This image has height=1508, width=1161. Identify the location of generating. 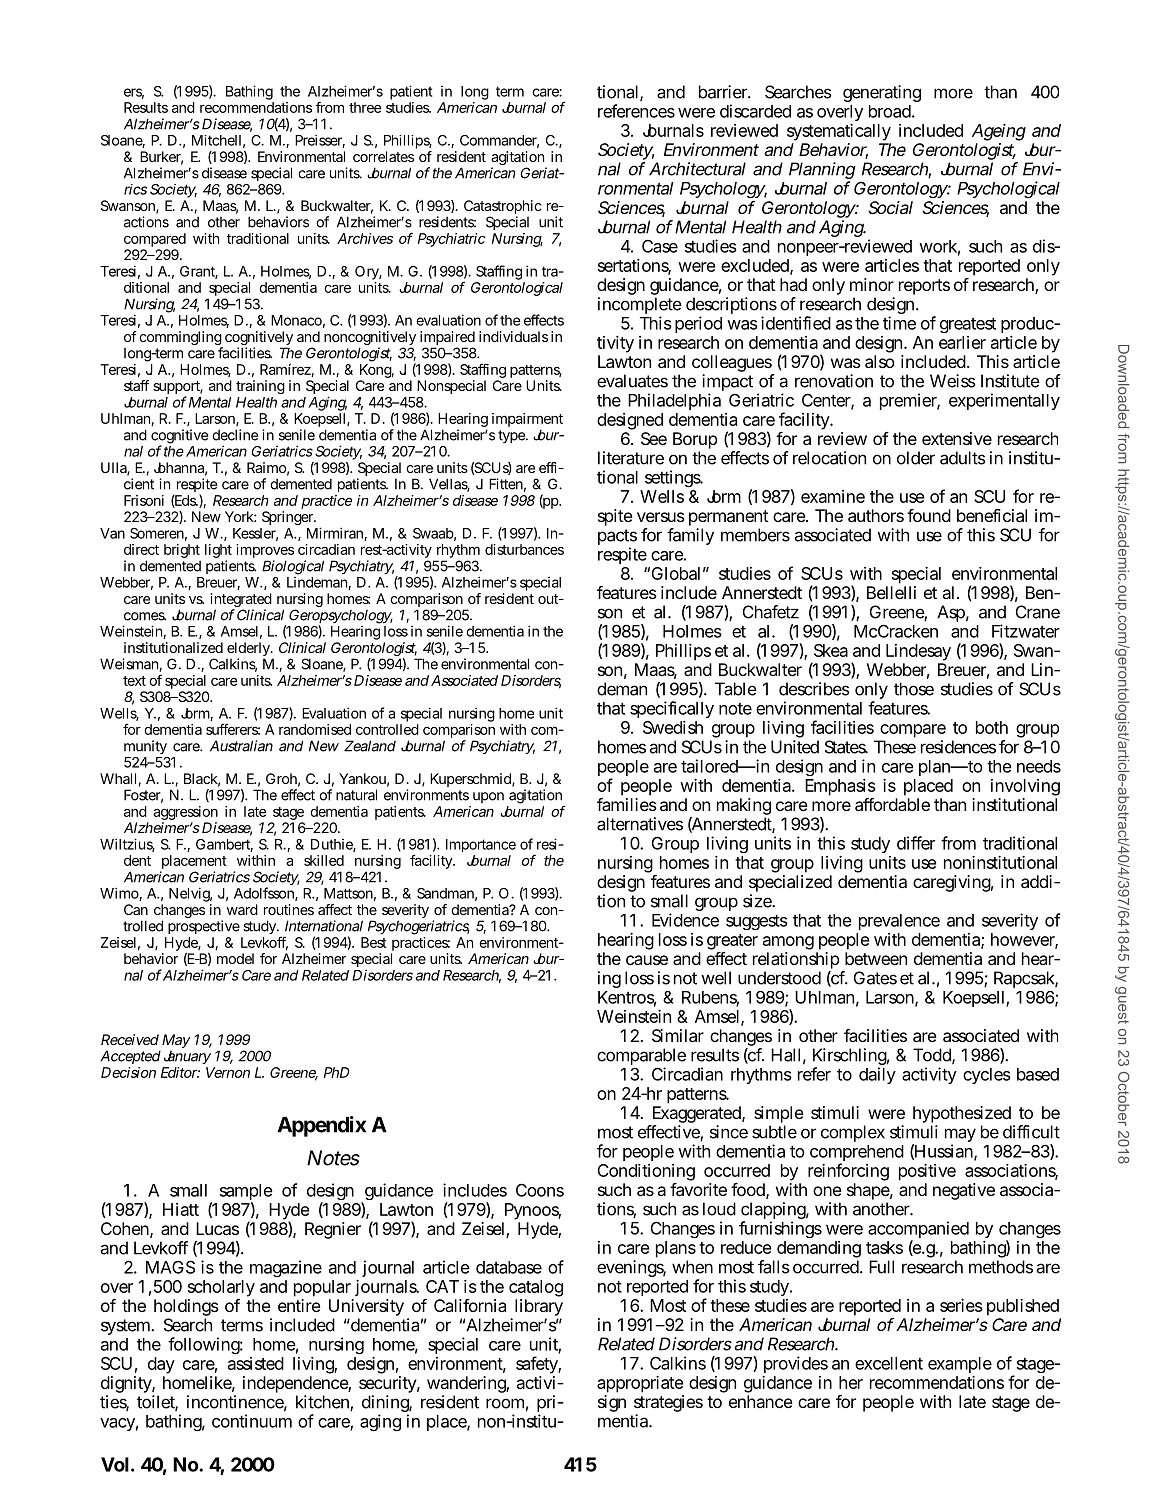
(882, 93).
